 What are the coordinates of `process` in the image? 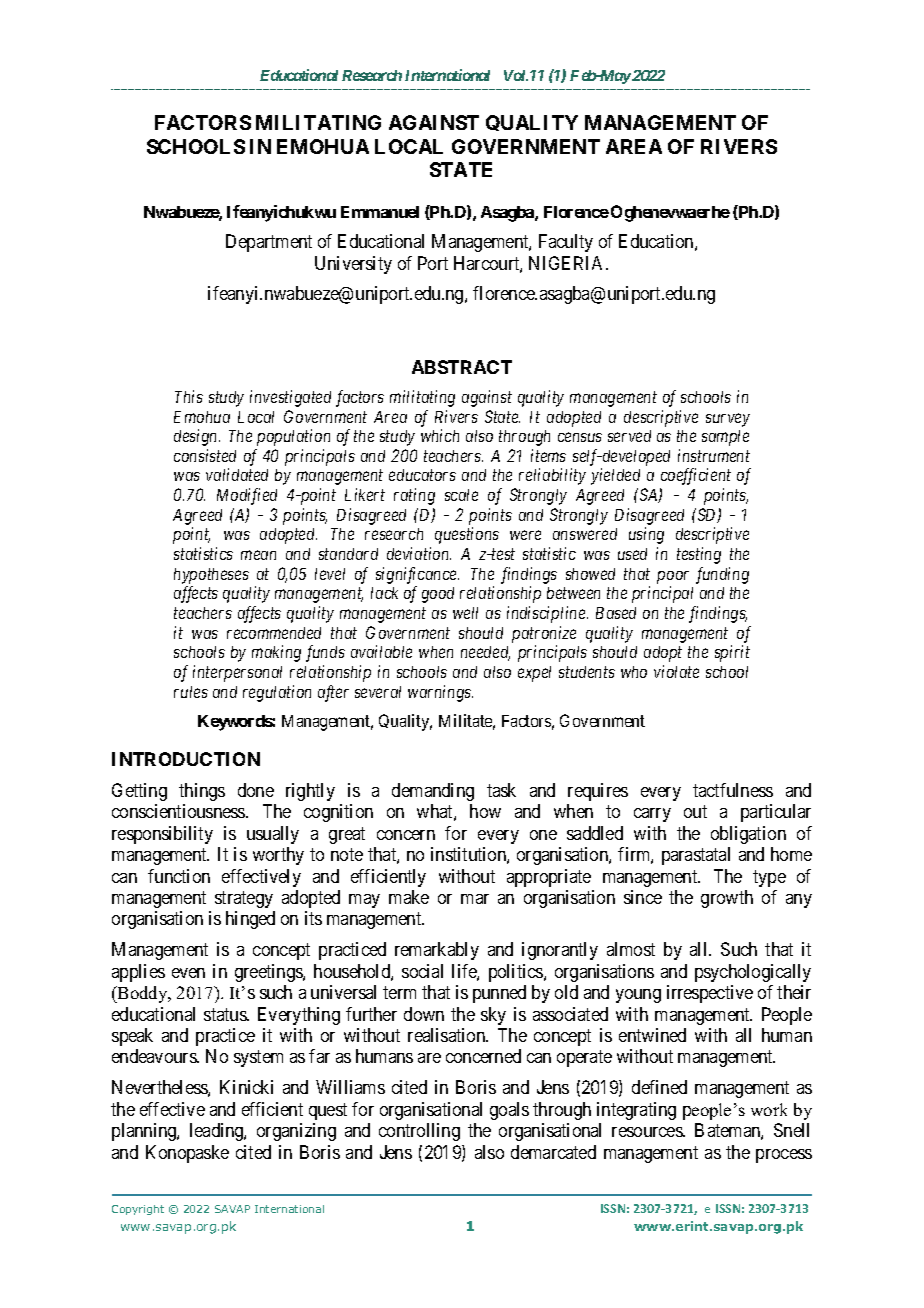 It's located at (784, 1156).
